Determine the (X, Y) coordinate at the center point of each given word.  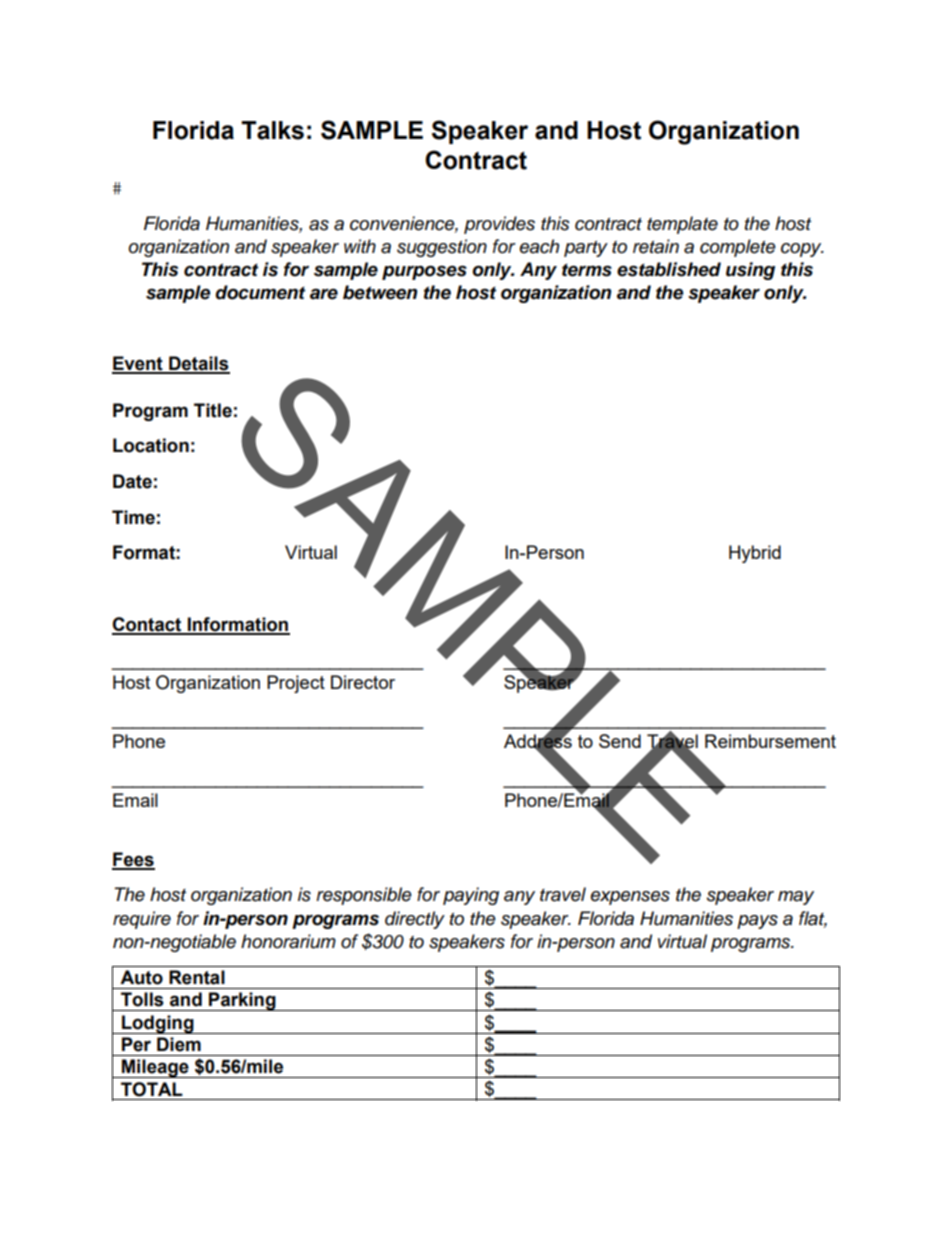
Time (133, 517)
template (682, 225)
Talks (272, 130)
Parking (242, 1001)
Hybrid (755, 554)
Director (363, 682)
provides (499, 225)
